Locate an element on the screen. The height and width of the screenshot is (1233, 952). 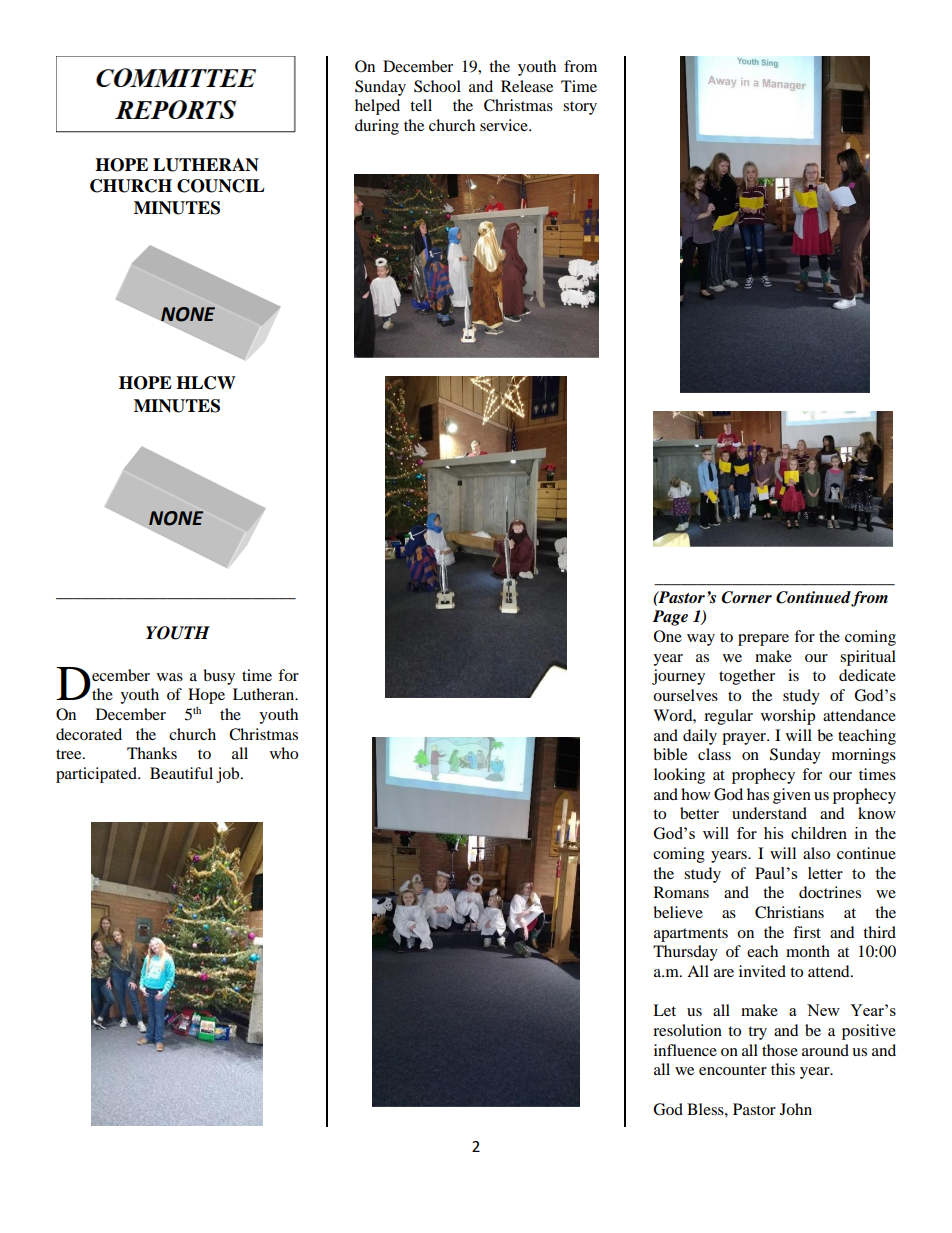
Romans is located at coordinates (681, 892).
